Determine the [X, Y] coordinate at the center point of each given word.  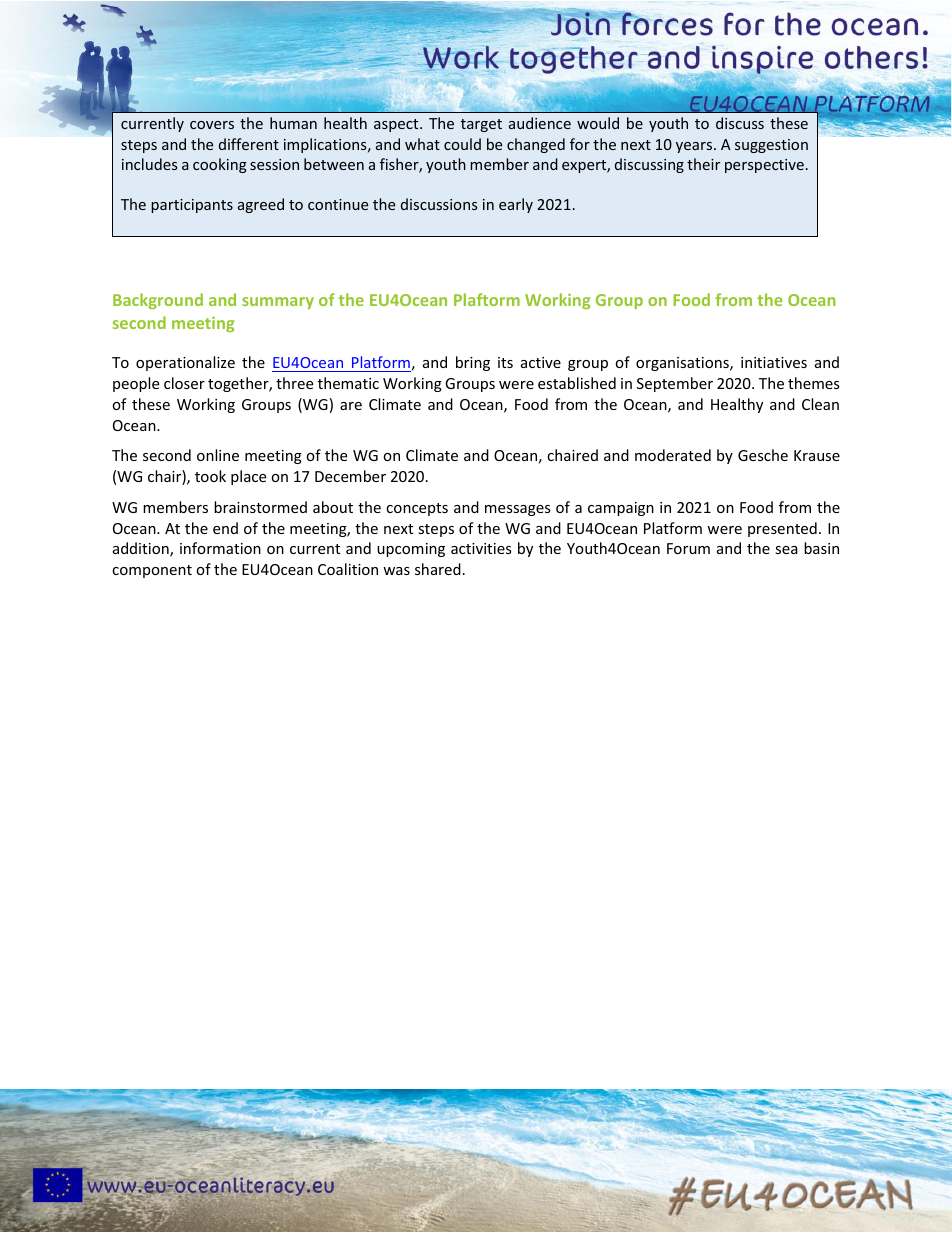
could [462, 144]
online [218, 455]
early [516, 205]
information [220, 548]
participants [192, 206]
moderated [673, 455]
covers [212, 125]
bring [473, 363]
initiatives [774, 362]
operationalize [185, 363]
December [350, 476]
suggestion [771, 146]
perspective [764, 166]
